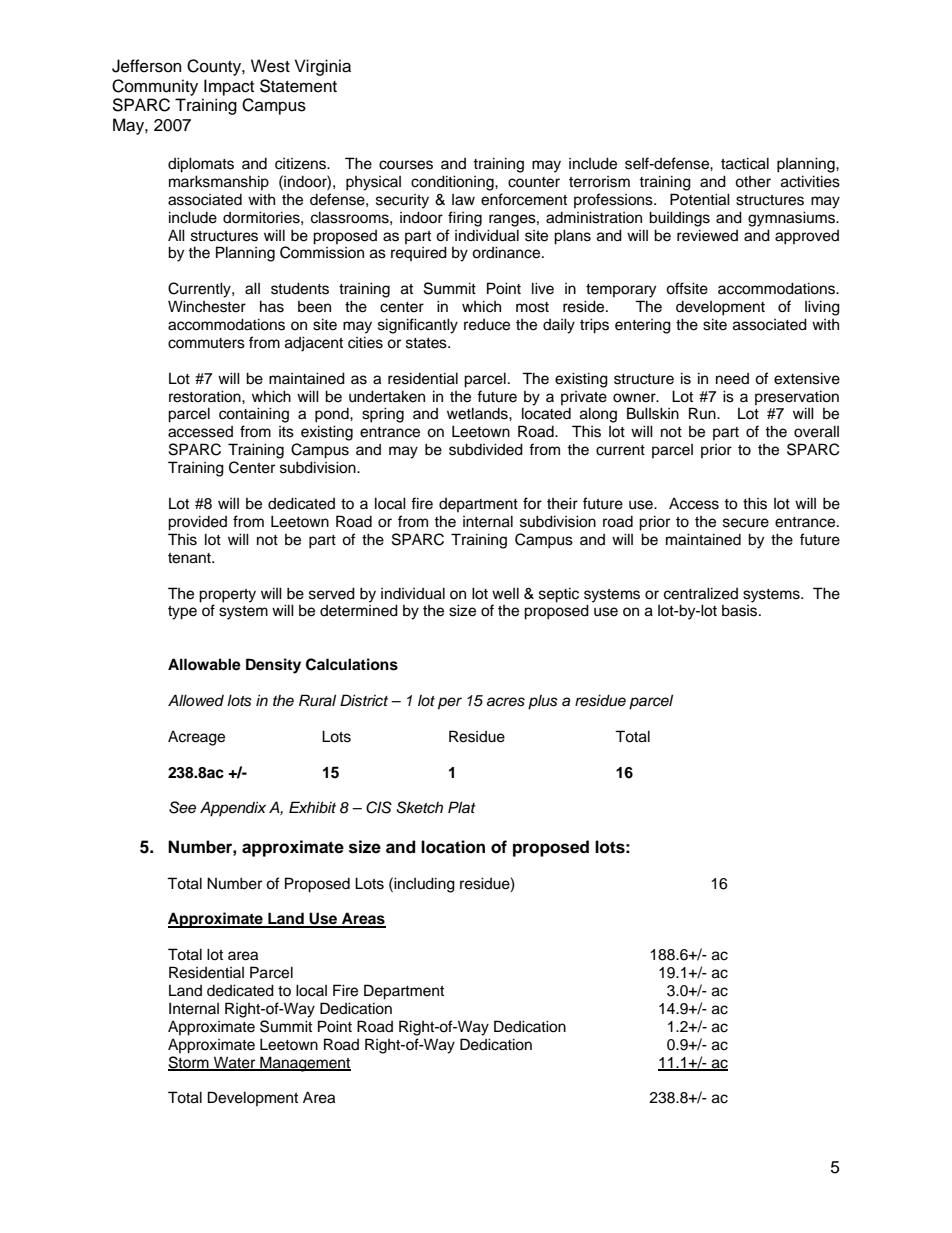 The height and width of the image is (1233, 952). Describe the element at coordinates (235, 1063) in the image. I see `Water` at that location.
